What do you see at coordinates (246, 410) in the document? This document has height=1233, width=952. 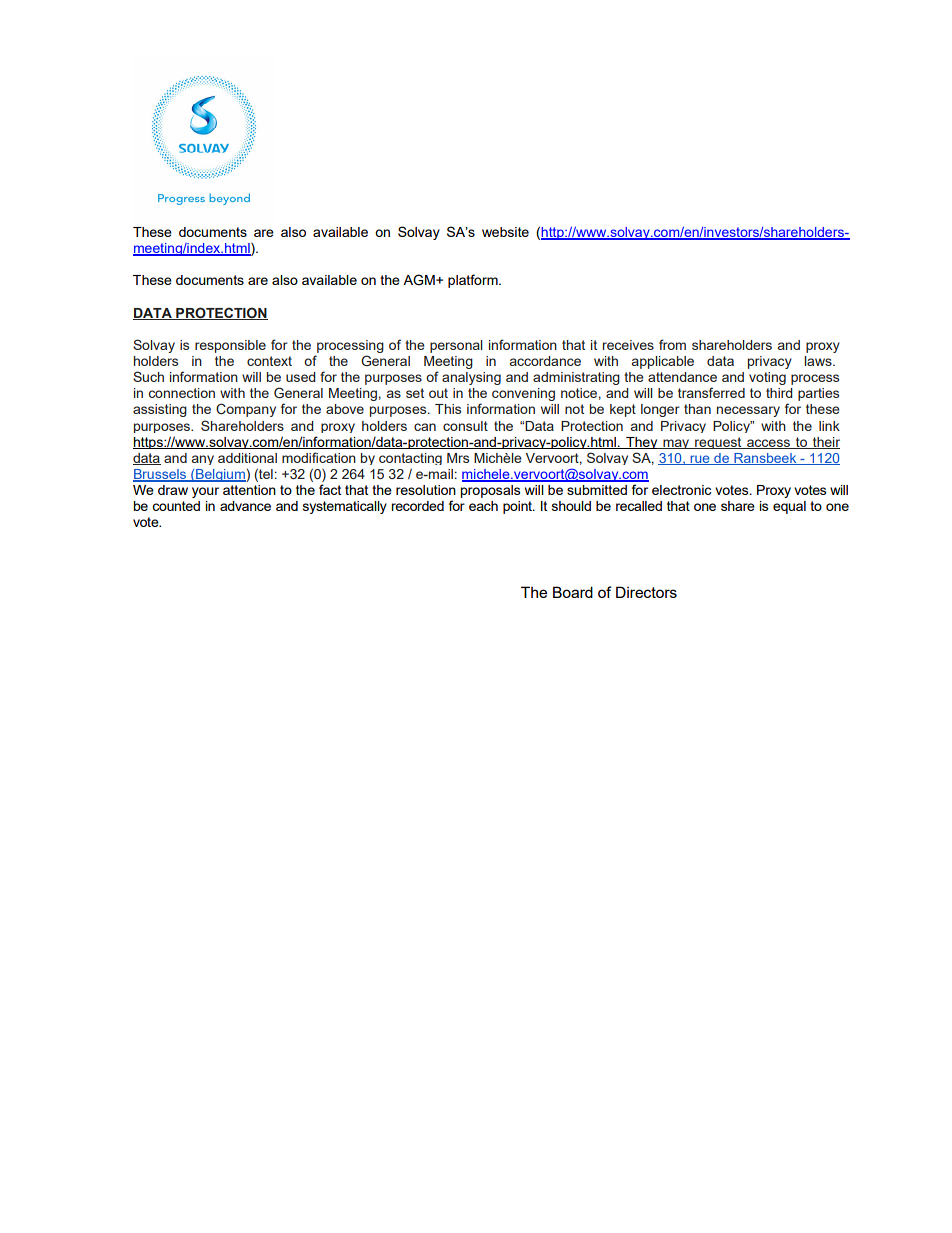 I see `Company` at bounding box center [246, 410].
